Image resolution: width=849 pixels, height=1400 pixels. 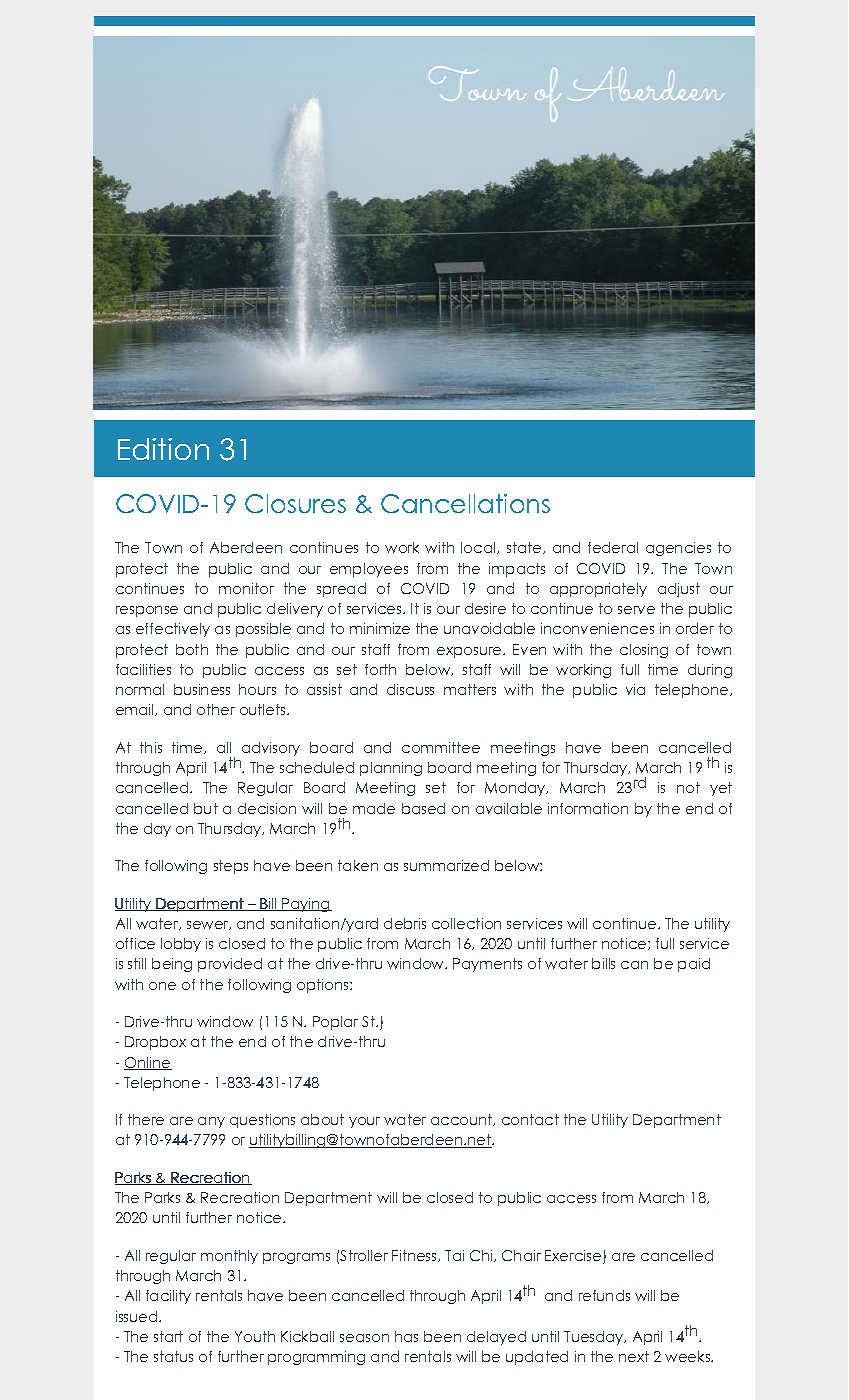 I want to click on this, so click(x=151, y=747).
